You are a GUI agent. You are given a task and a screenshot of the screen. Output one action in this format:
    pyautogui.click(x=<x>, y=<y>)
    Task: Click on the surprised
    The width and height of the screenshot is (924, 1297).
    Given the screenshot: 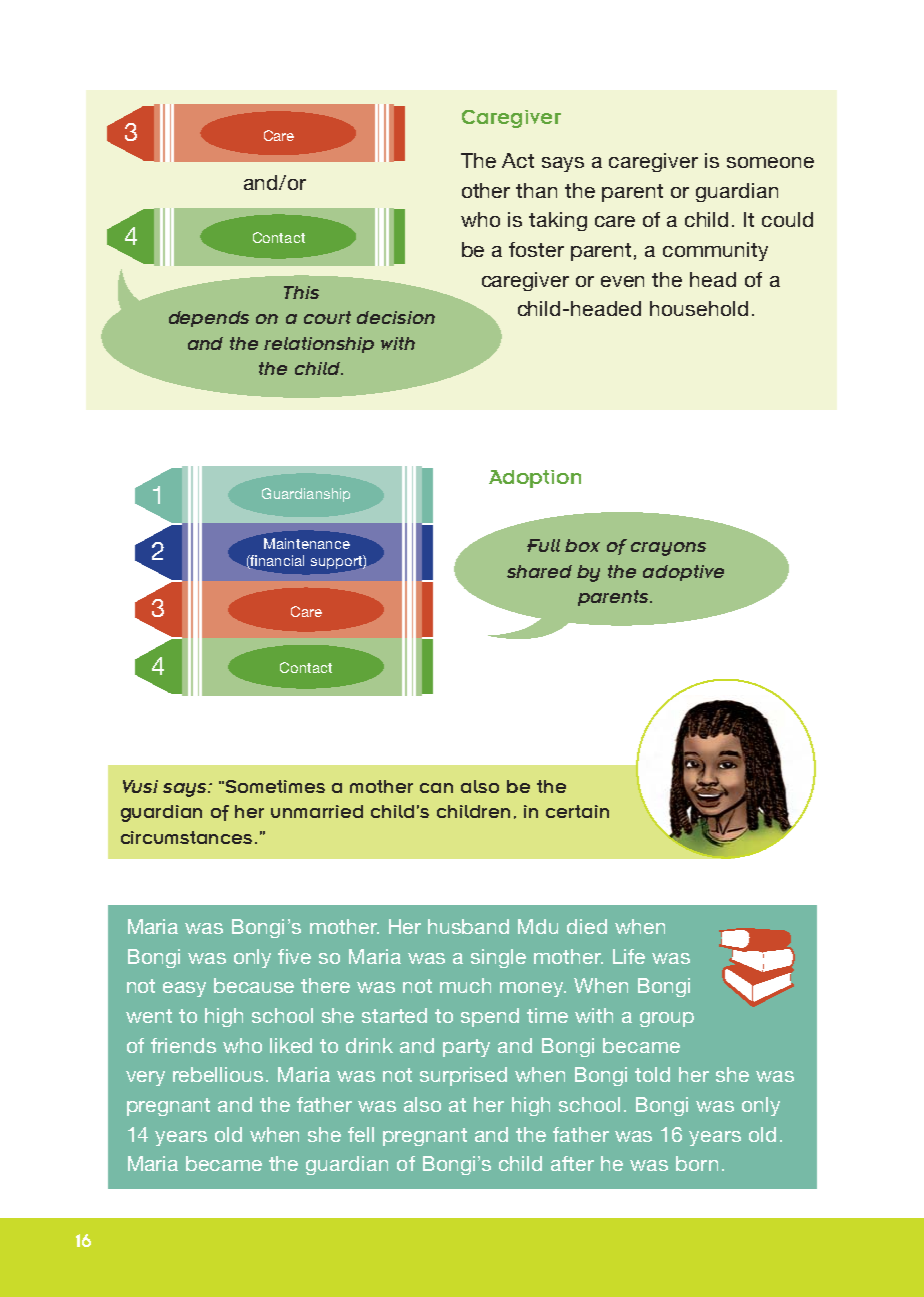 What is the action you would take?
    pyautogui.click(x=463, y=1076)
